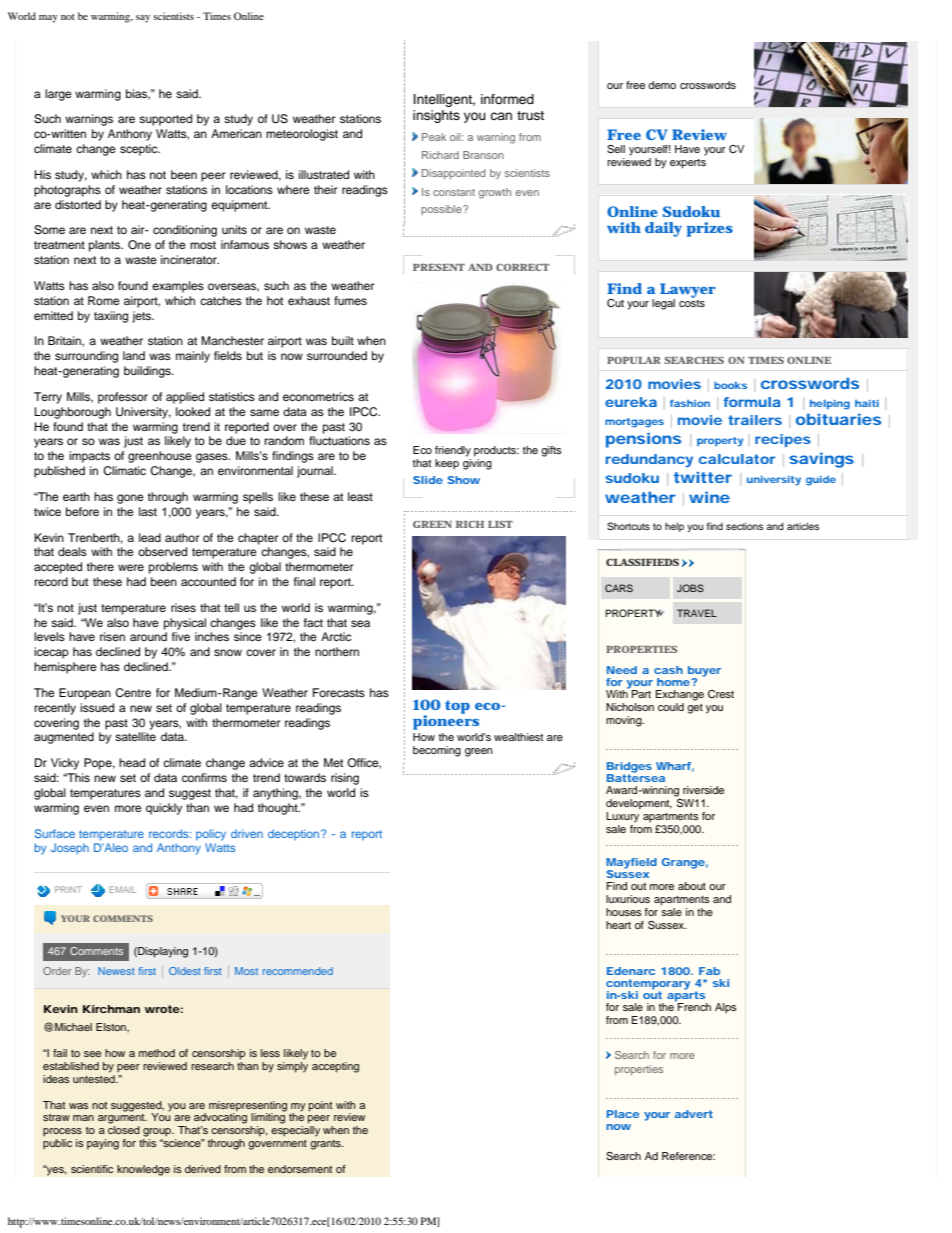  What do you see at coordinates (507, 99) in the document?
I see `informed` at bounding box center [507, 99].
